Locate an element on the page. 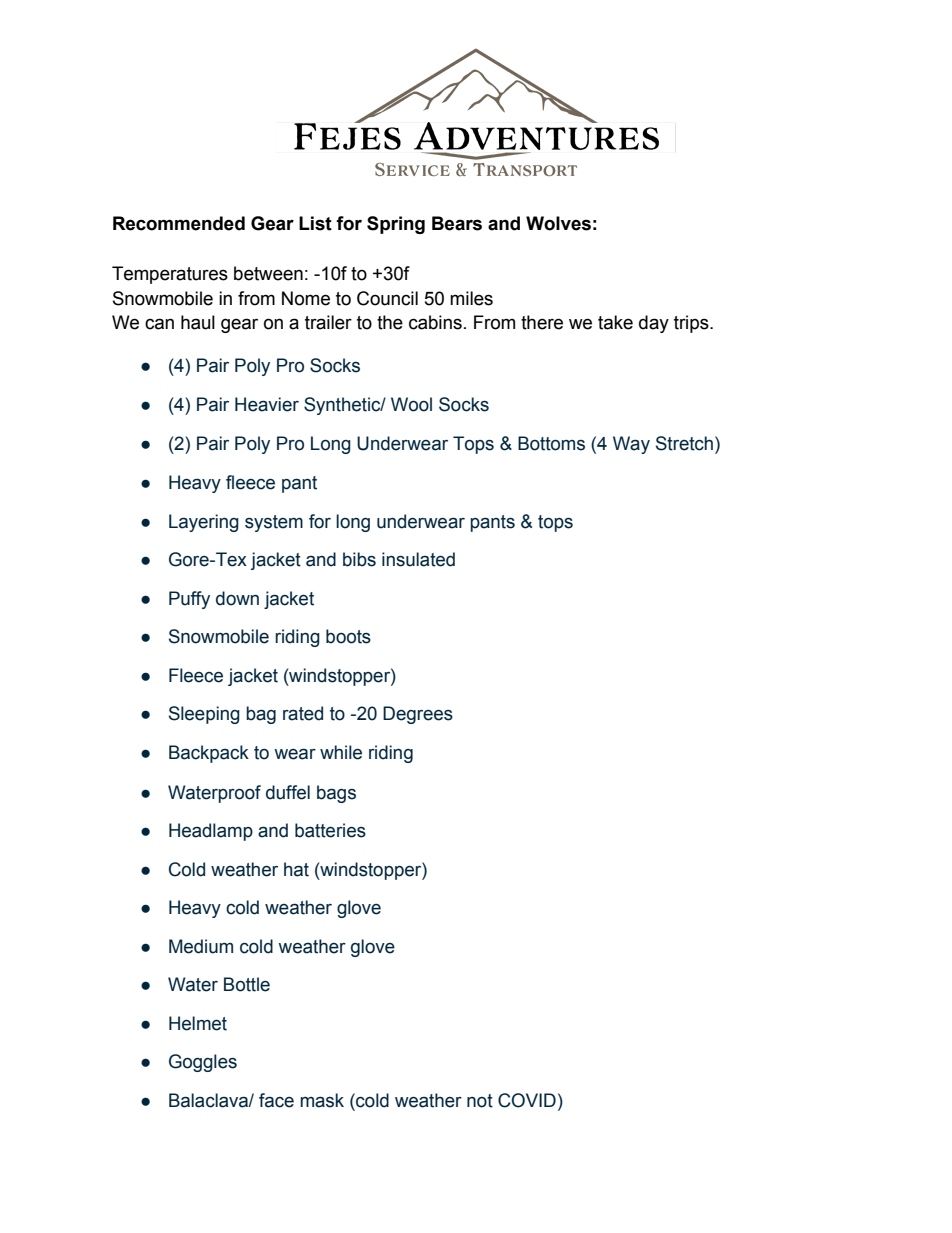  Sleeping is located at coordinates (204, 715).
